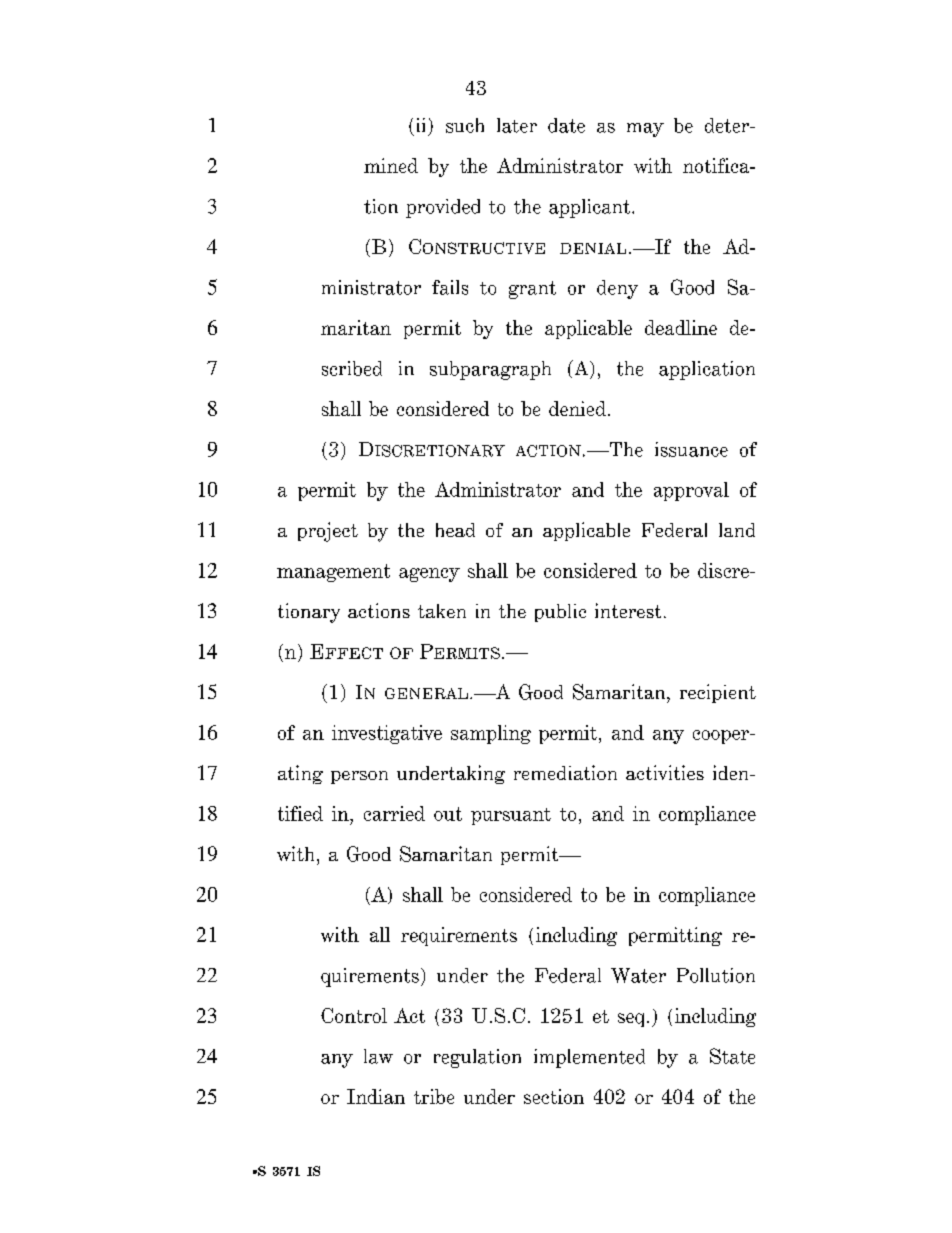  Describe the element at coordinates (511, 816) in the screenshot. I see `pursuant` at that location.
